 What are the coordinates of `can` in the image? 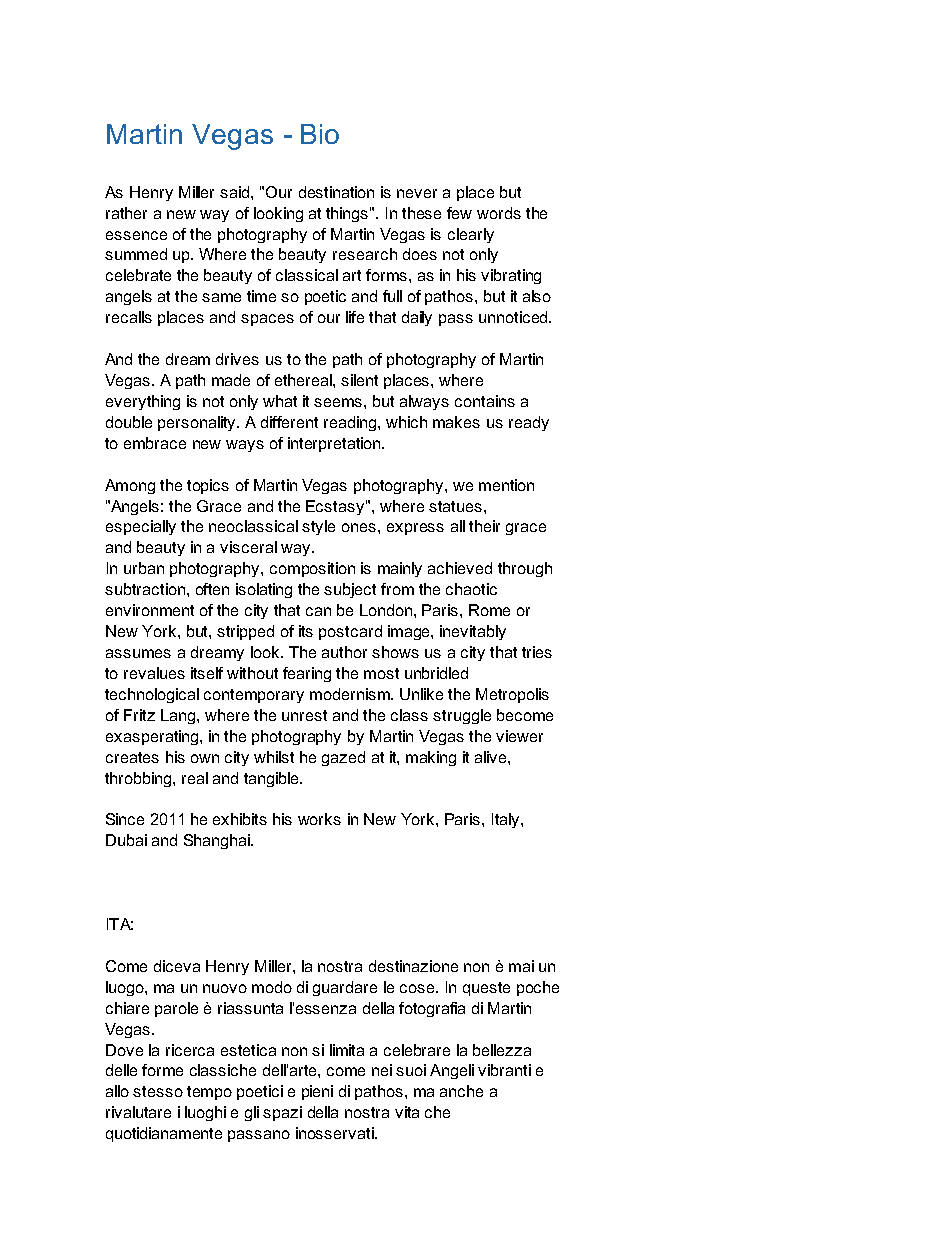 It's located at (318, 611).
